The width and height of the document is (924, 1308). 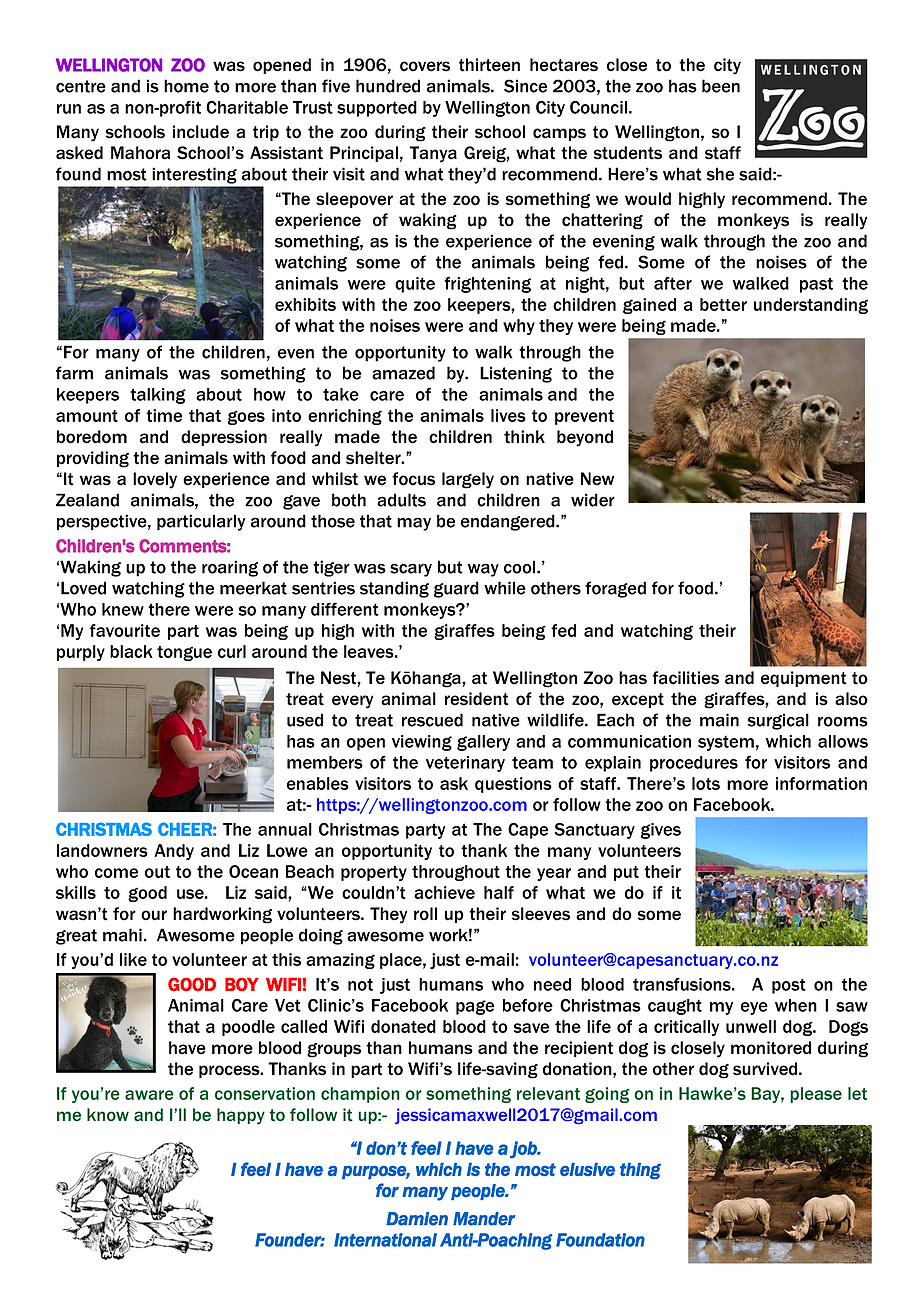 What do you see at coordinates (158, 396) in the document?
I see `talking` at bounding box center [158, 396].
